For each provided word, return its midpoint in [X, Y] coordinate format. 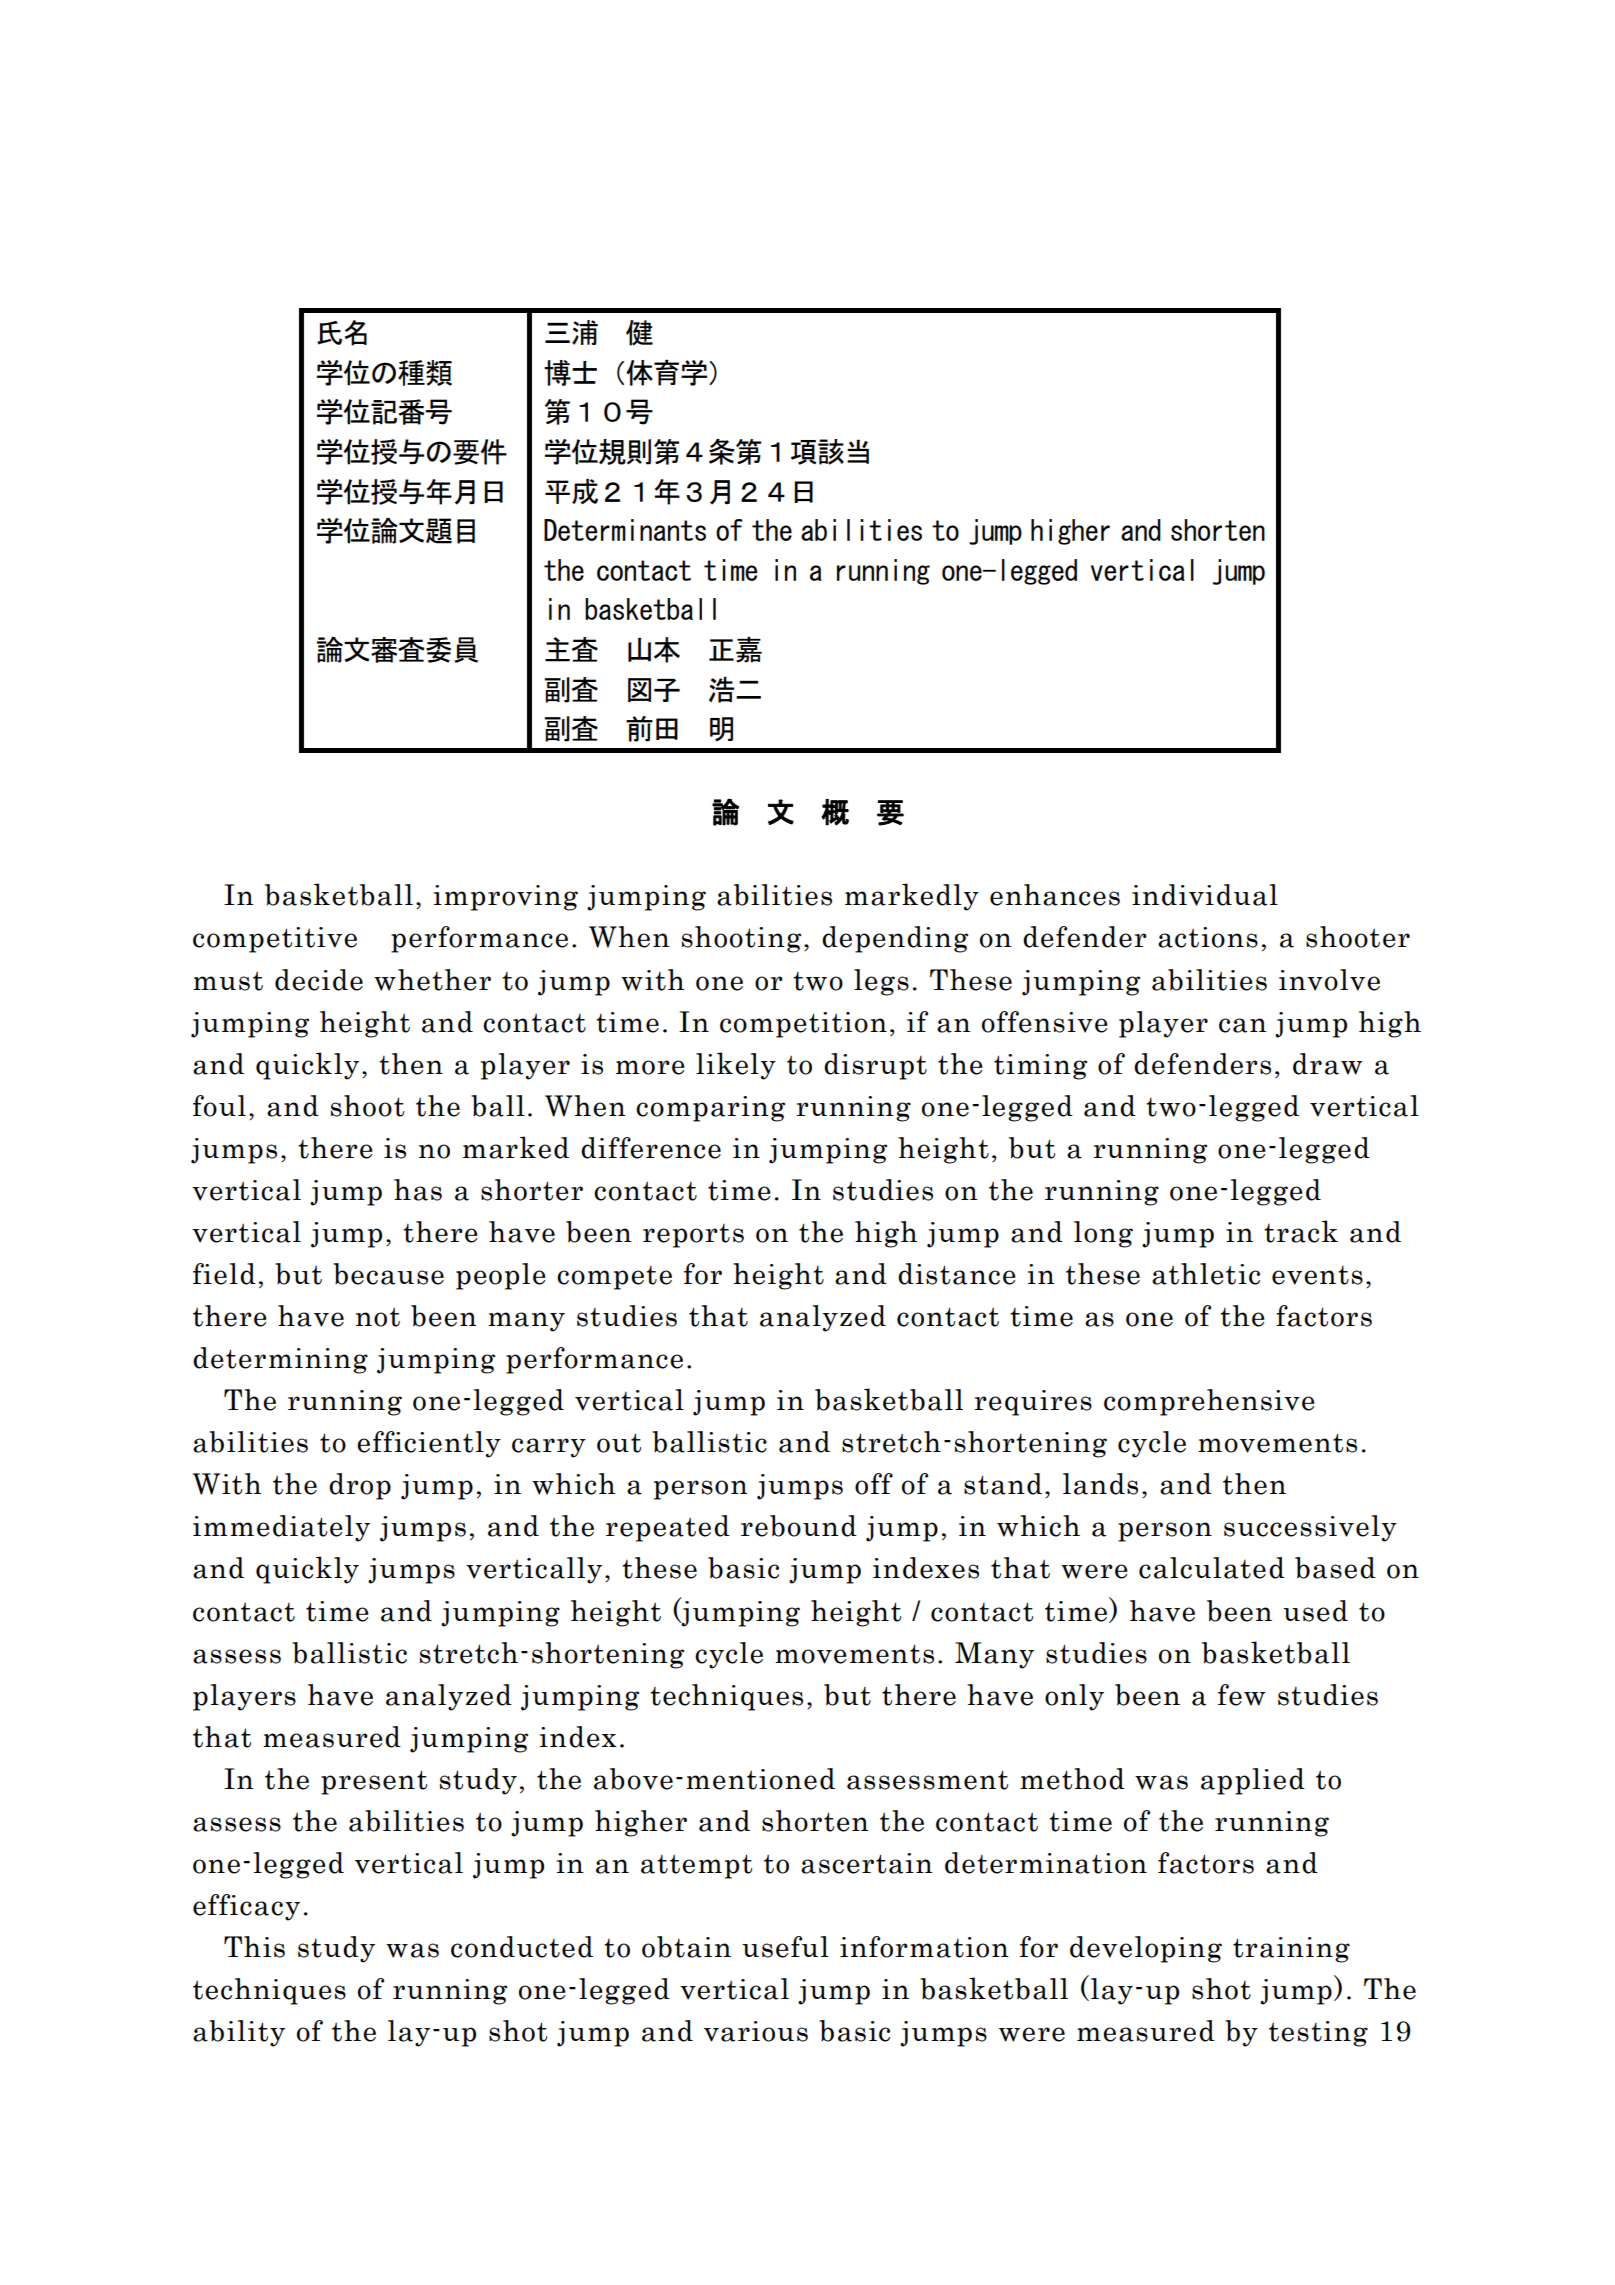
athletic [1206, 1274]
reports [693, 1236]
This [254, 1947]
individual [1205, 895]
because [388, 1274]
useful [785, 1947]
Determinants [625, 530]
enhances [1055, 895]
